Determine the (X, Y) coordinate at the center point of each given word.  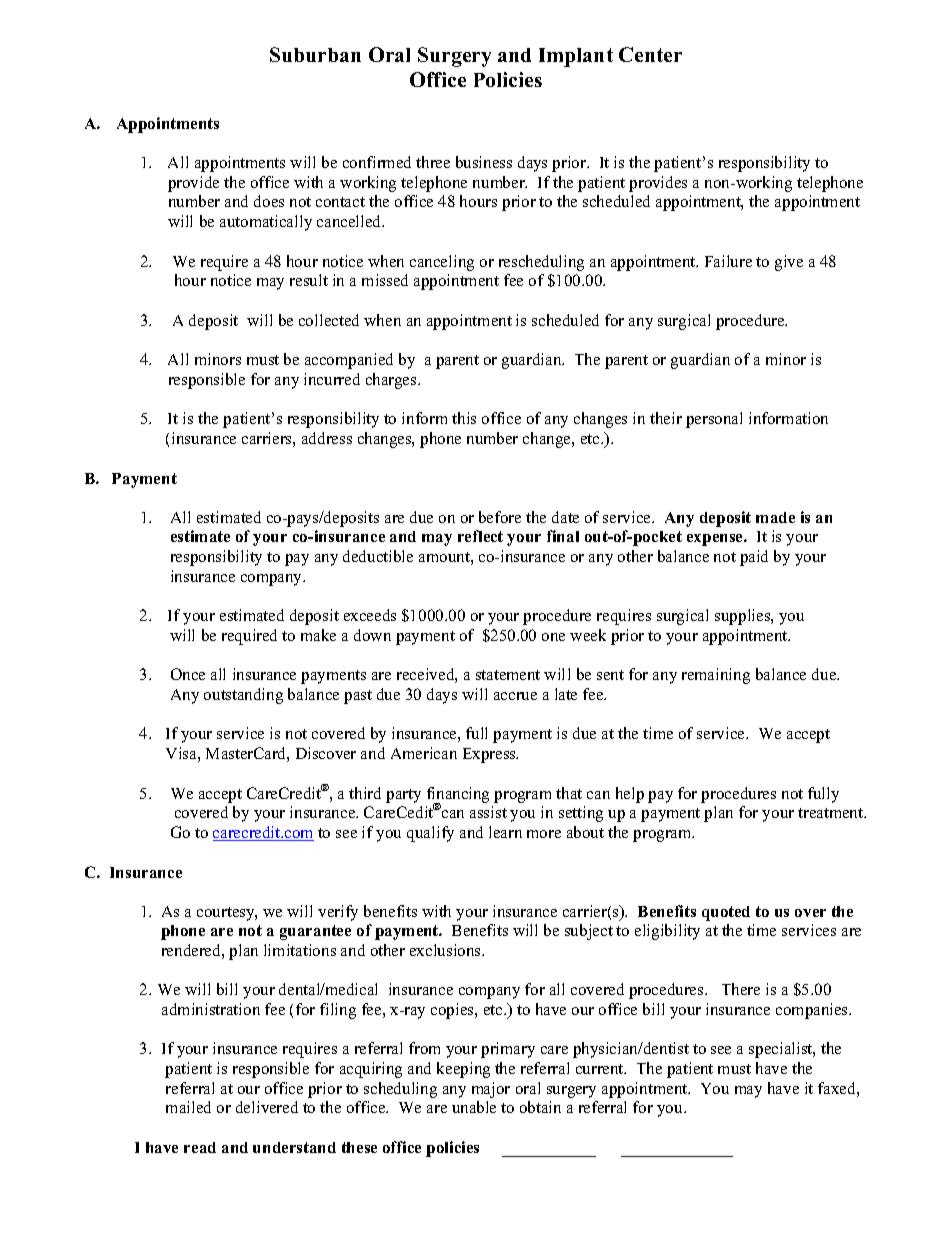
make (318, 635)
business (484, 162)
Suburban (315, 54)
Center (650, 54)
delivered (267, 1107)
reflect (480, 536)
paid (754, 558)
